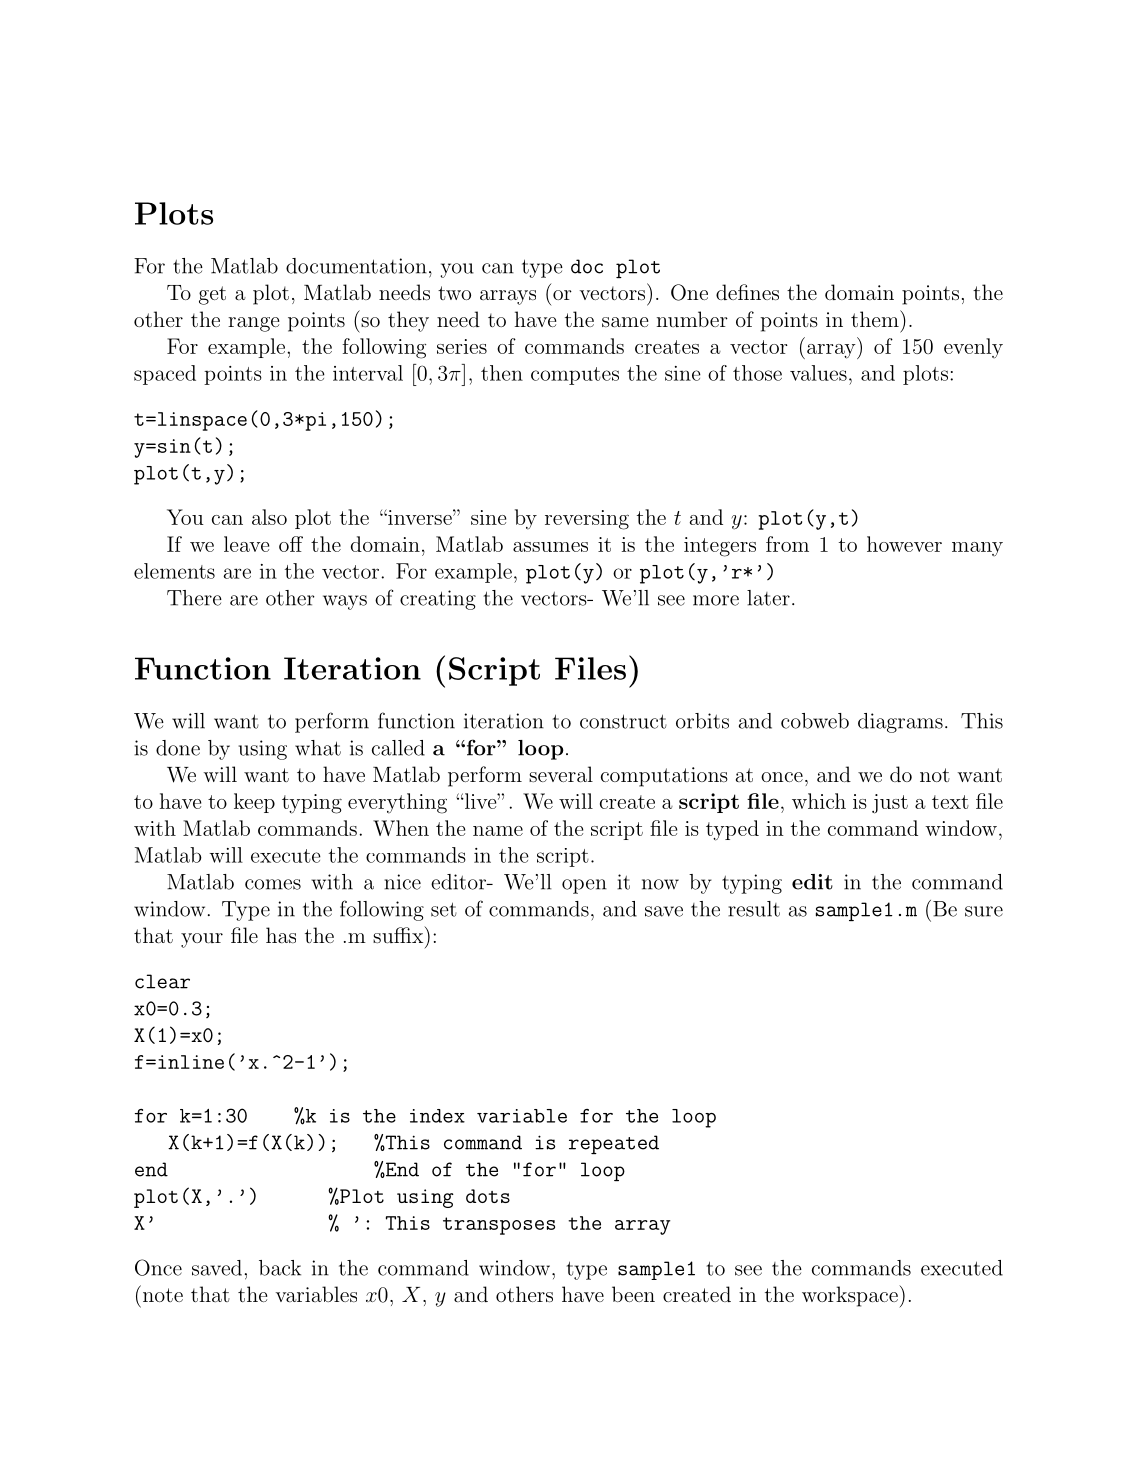  What do you see at coordinates (768, 598) in the screenshot?
I see `later` at bounding box center [768, 598].
